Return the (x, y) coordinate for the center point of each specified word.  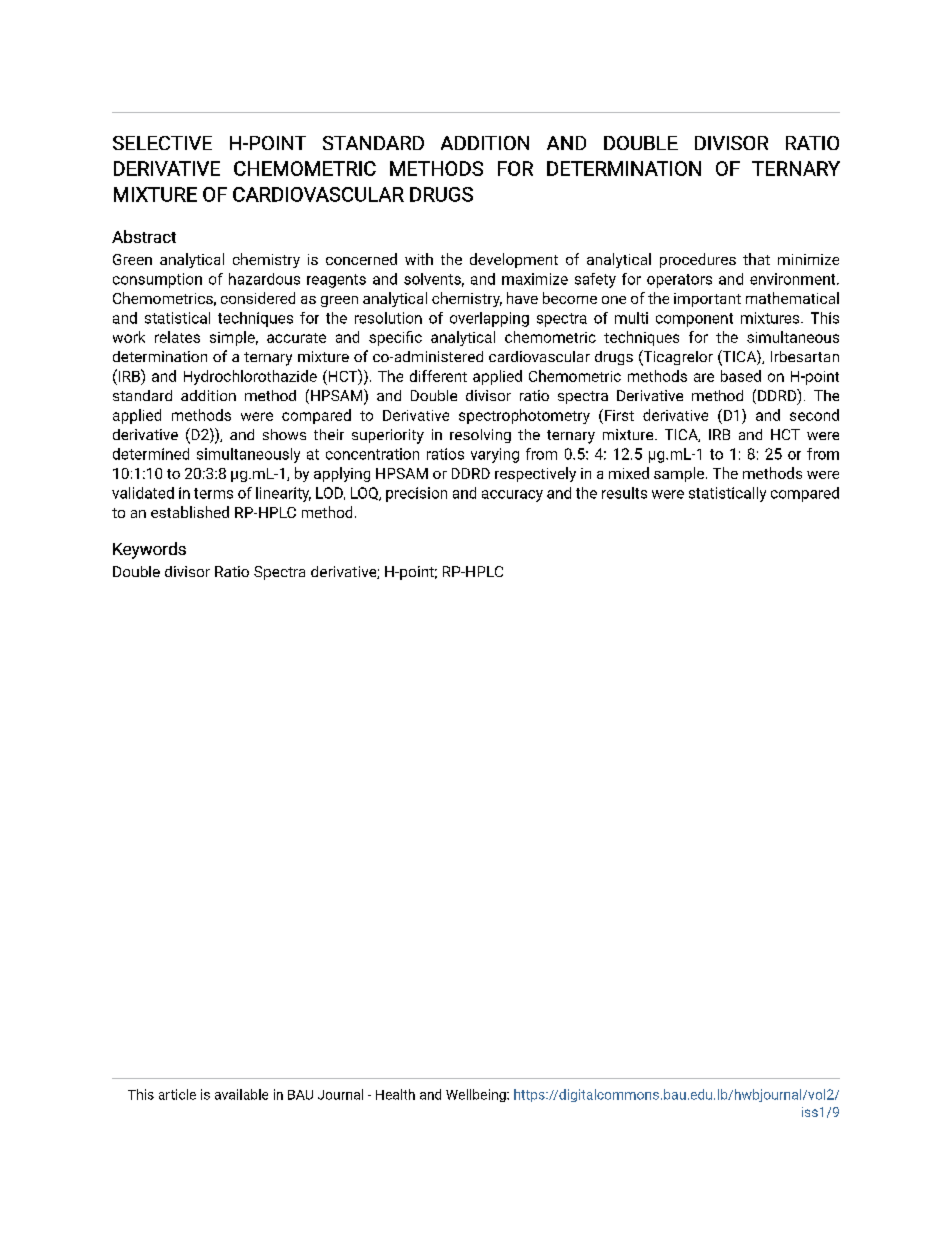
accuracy (512, 496)
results (624, 493)
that (756, 259)
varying (495, 455)
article (177, 1094)
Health (395, 1094)
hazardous (264, 279)
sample (679, 474)
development (514, 260)
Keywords (149, 550)
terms (213, 493)
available (241, 1094)
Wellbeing (477, 1095)
